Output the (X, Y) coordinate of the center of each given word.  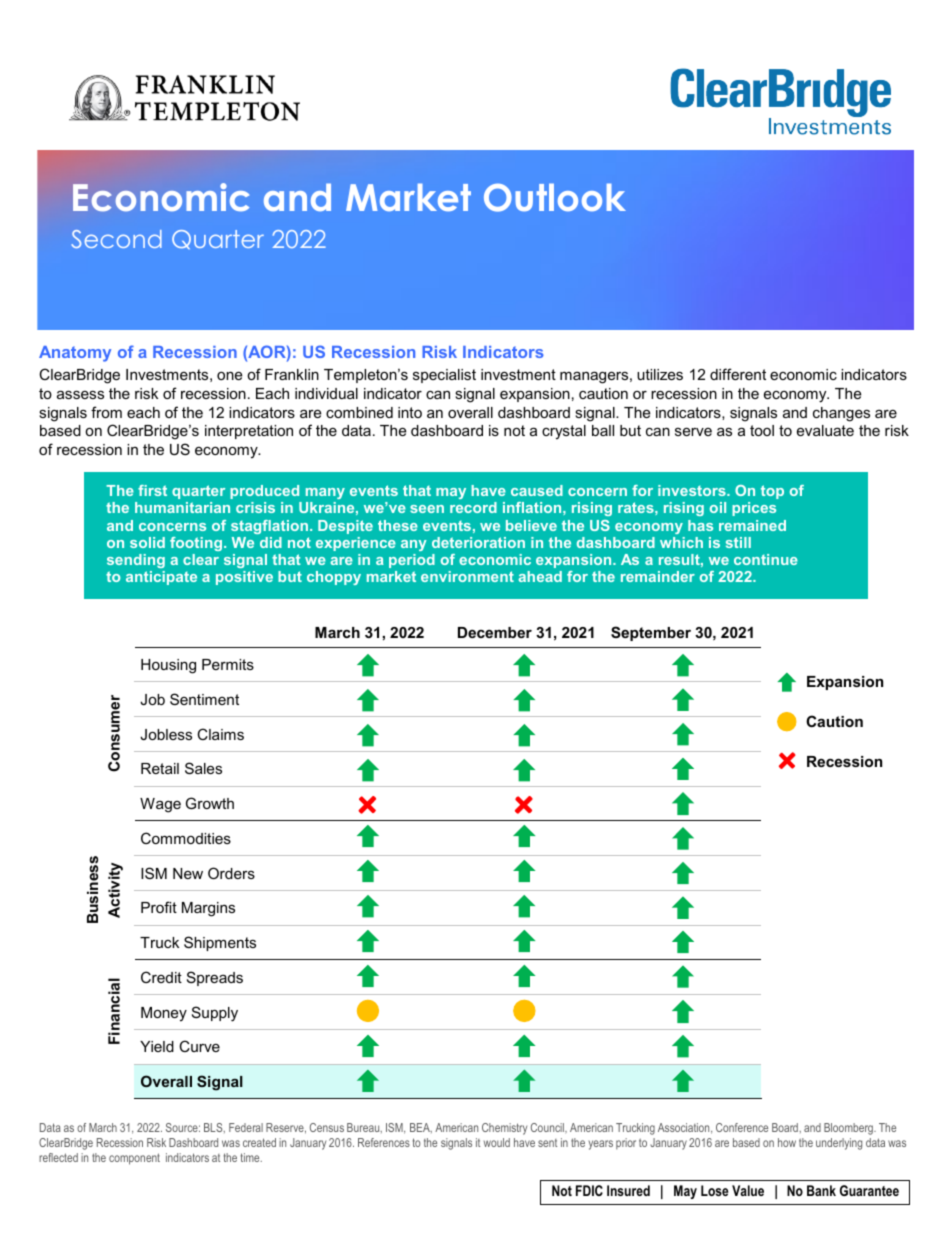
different (738, 374)
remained (752, 525)
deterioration (478, 542)
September (651, 633)
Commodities (186, 838)
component (134, 1159)
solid (147, 542)
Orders (231, 873)
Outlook (555, 197)
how (787, 1142)
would (497, 1142)
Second (116, 239)
